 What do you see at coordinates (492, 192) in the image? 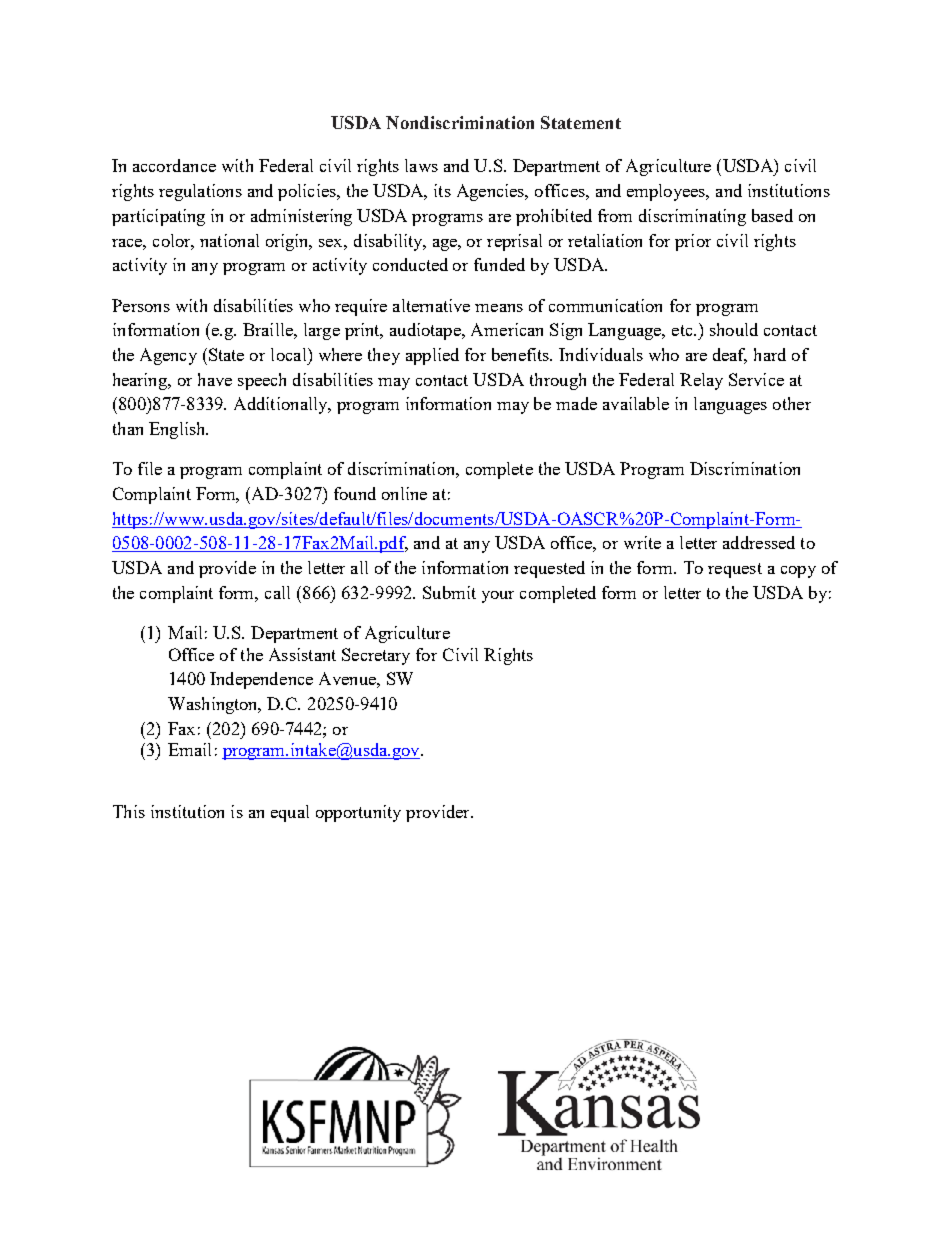
I see `Agencies` at bounding box center [492, 192].
